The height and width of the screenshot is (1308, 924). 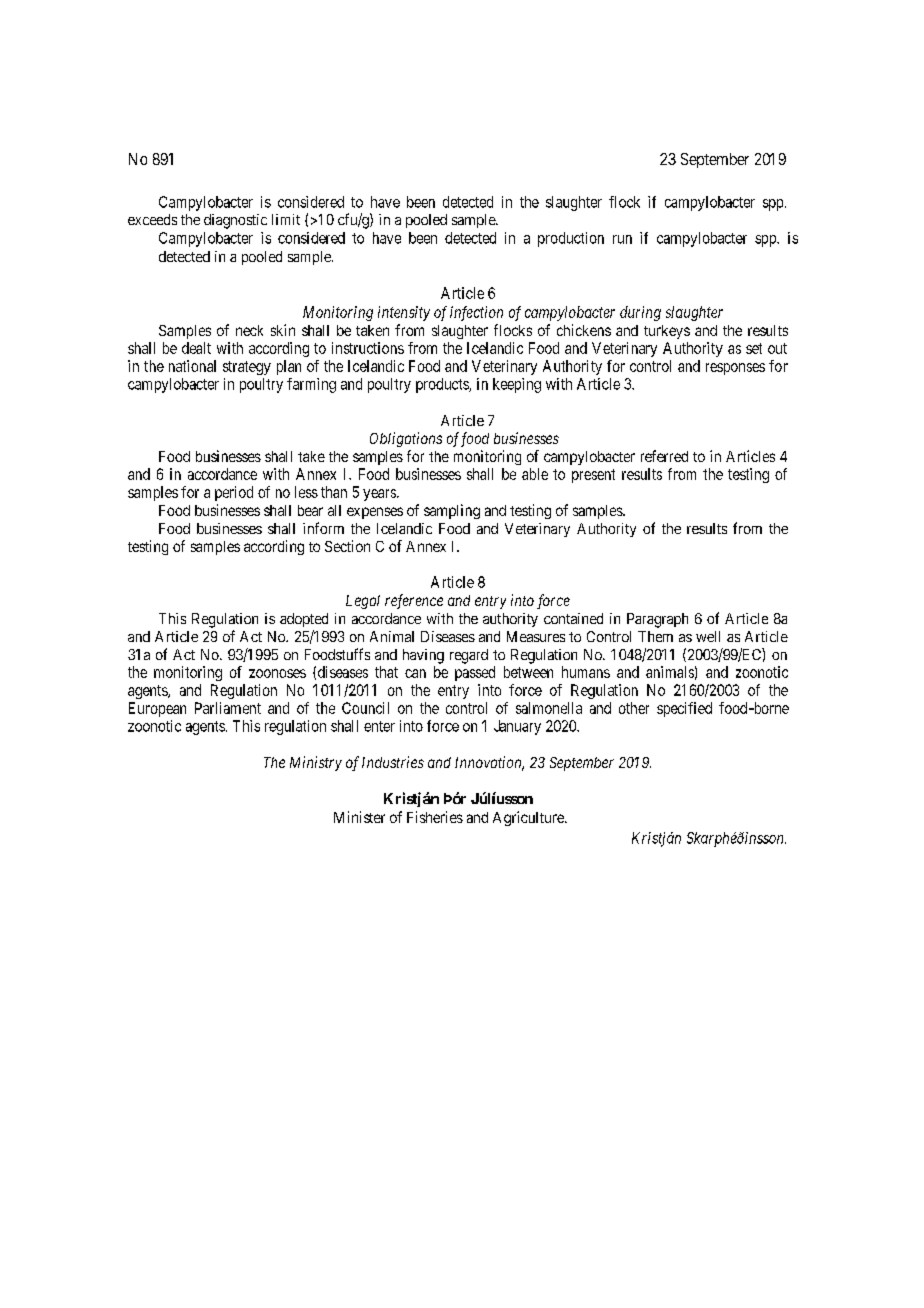 What do you see at coordinates (622, 239) in the screenshot?
I see `run` at bounding box center [622, 239].
